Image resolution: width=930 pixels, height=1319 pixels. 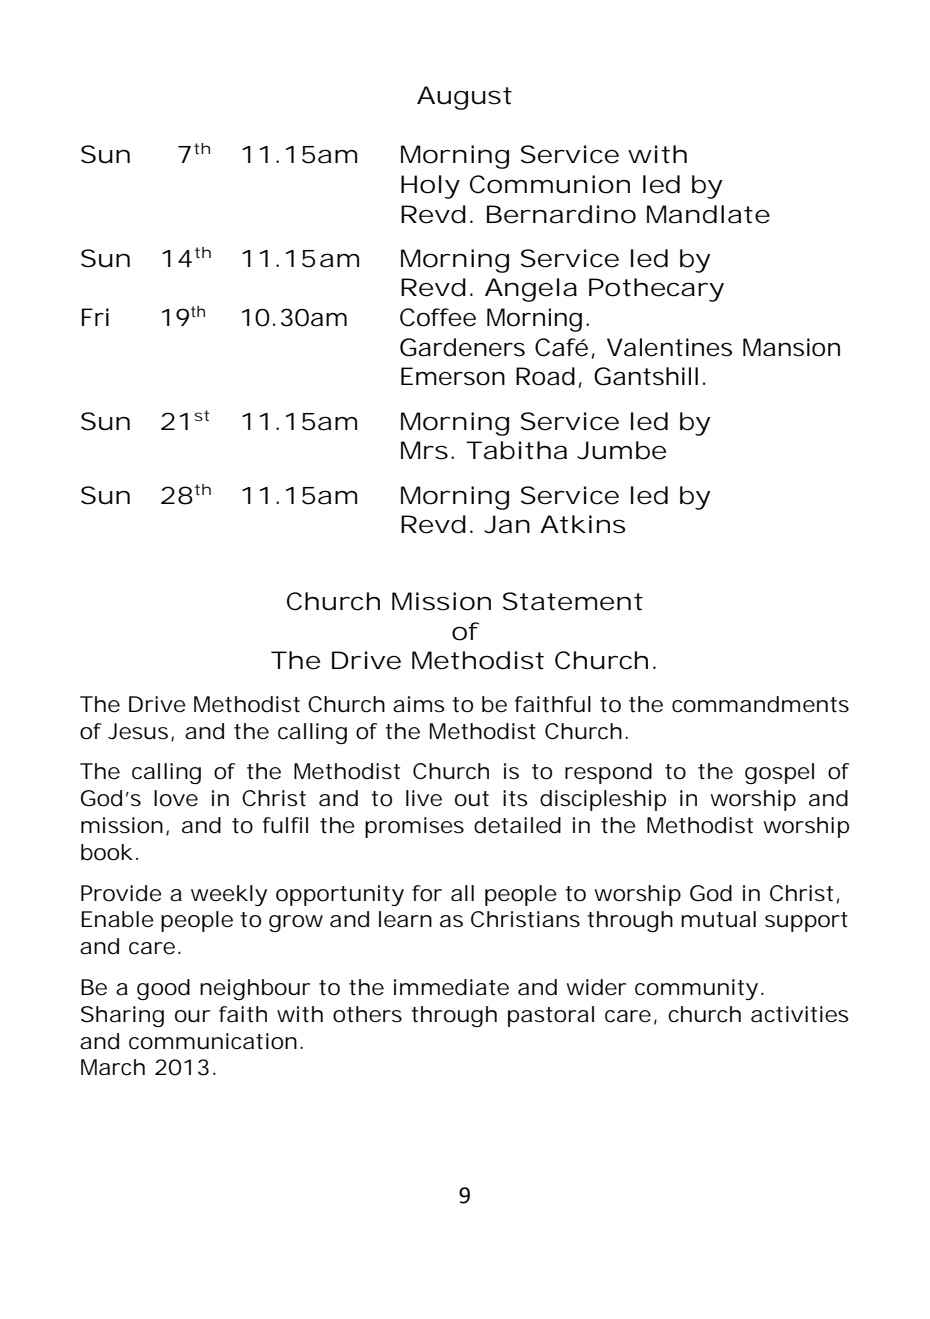 I want to click on Statement, so click(x=573, y=601).
